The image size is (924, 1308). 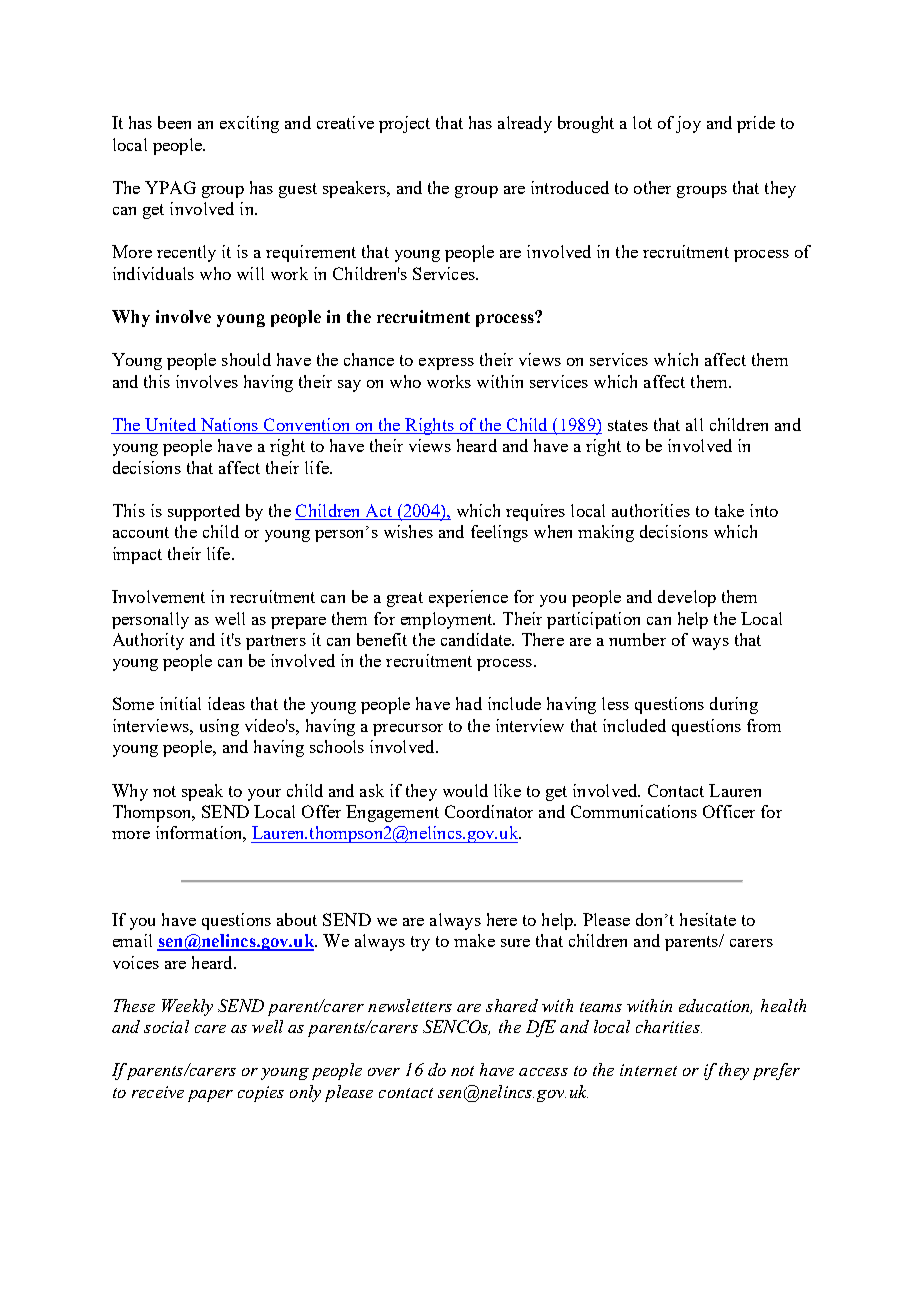 I want to click on develop, so click(x=687, y=598).
